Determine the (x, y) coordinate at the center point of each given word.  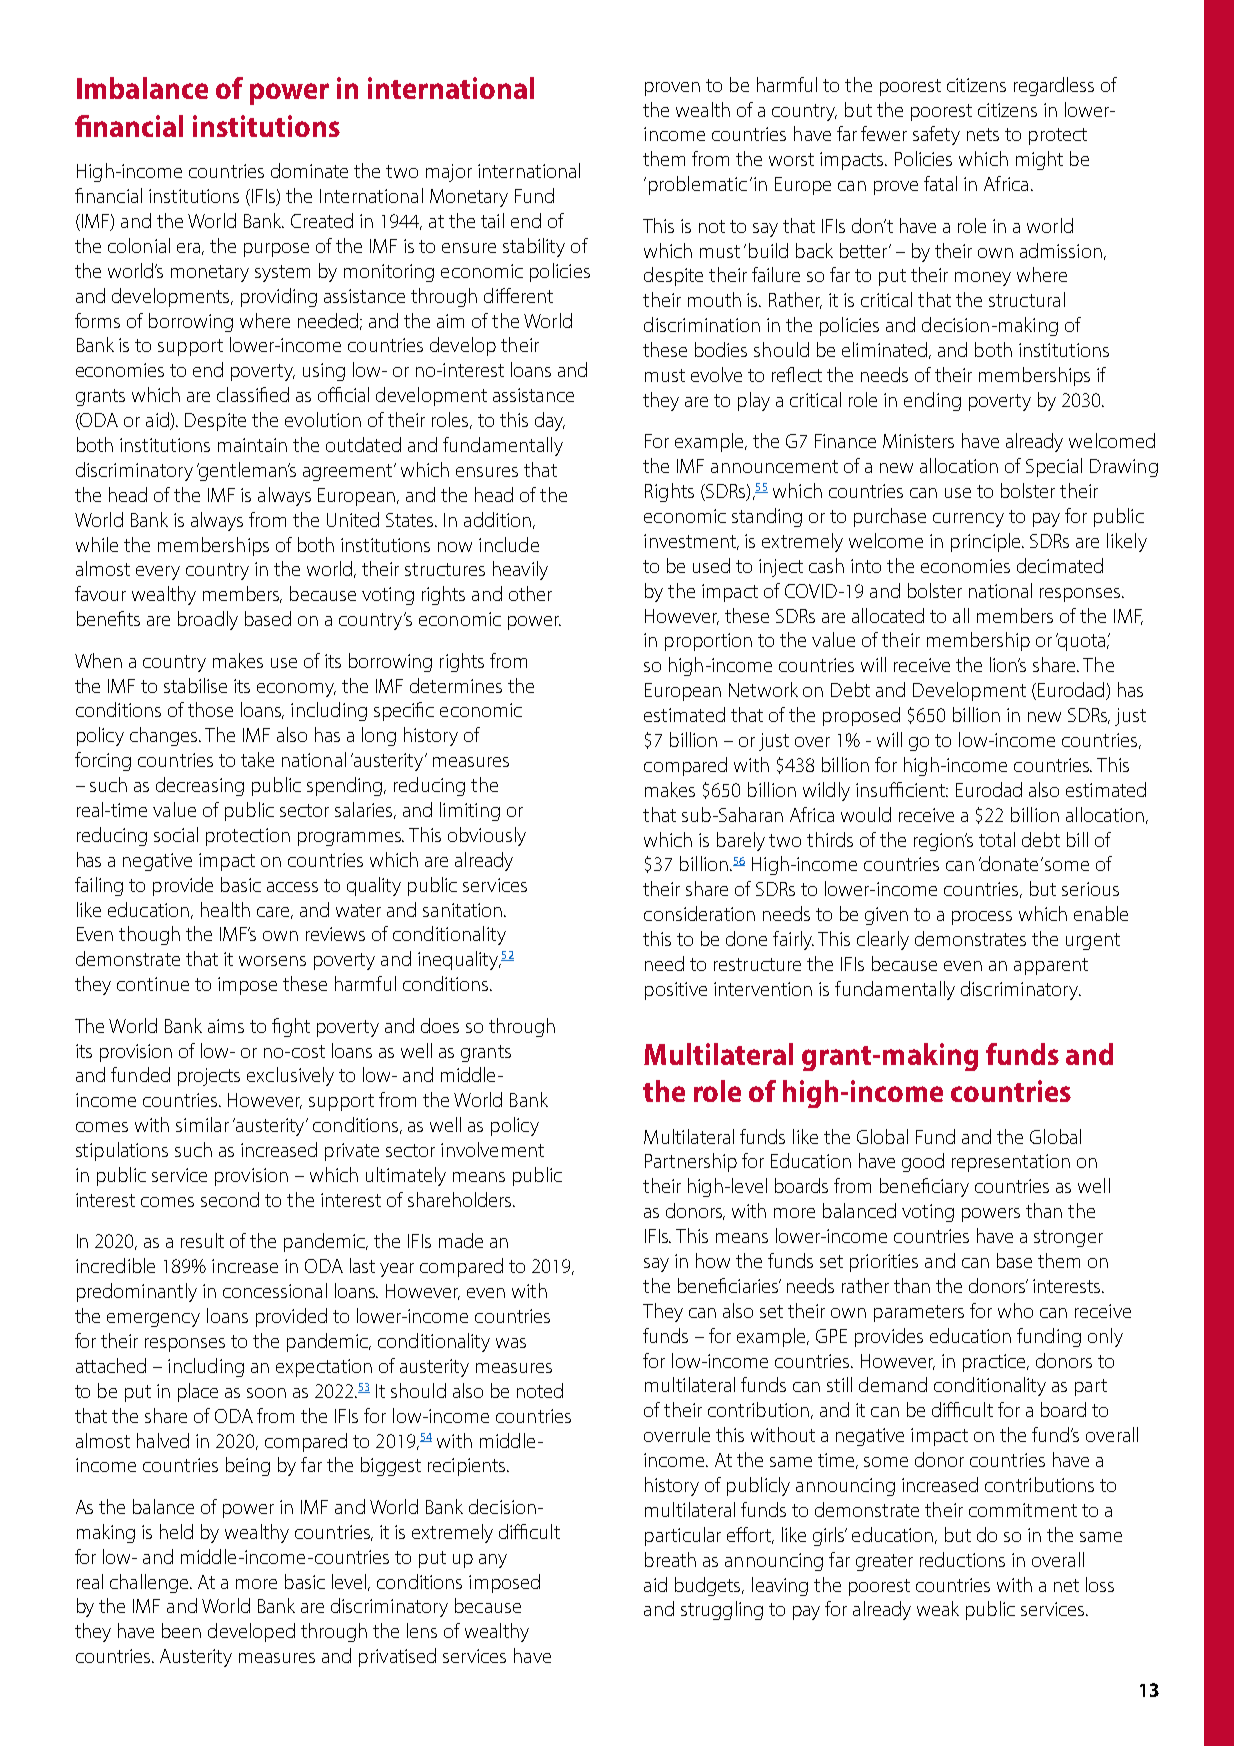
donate (1008, 863)
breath (670, 1559)
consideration (699, 913)
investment (691, 542)
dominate (309, 170)
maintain (252, 445)
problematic (698, 185)
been (181, 1630)
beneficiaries (729, 1285)
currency (968, 520)
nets (983, 134)
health (225, 909)
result (202, 1240)
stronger (1068, 1238)
